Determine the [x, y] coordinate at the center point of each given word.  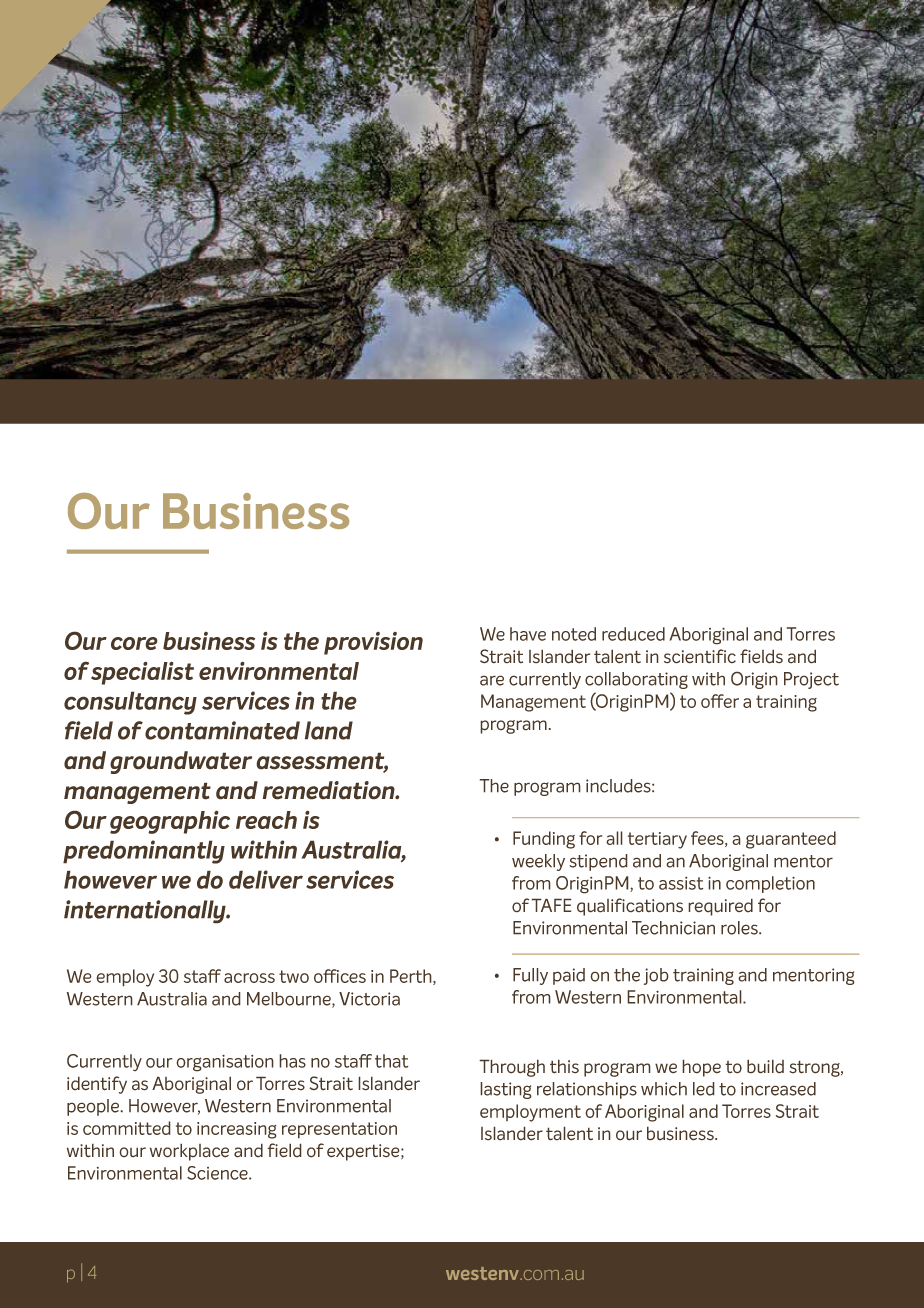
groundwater [181, 762]
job [656, 976]
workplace [189, 1152]
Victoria [369, 999]
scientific [700, 656]
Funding [544, 840]
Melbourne [290, 1000]
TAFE [551, 905]
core [134, 643]
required [720, 907]
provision [373, 643]
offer [720, 701]
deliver [266, 879]
